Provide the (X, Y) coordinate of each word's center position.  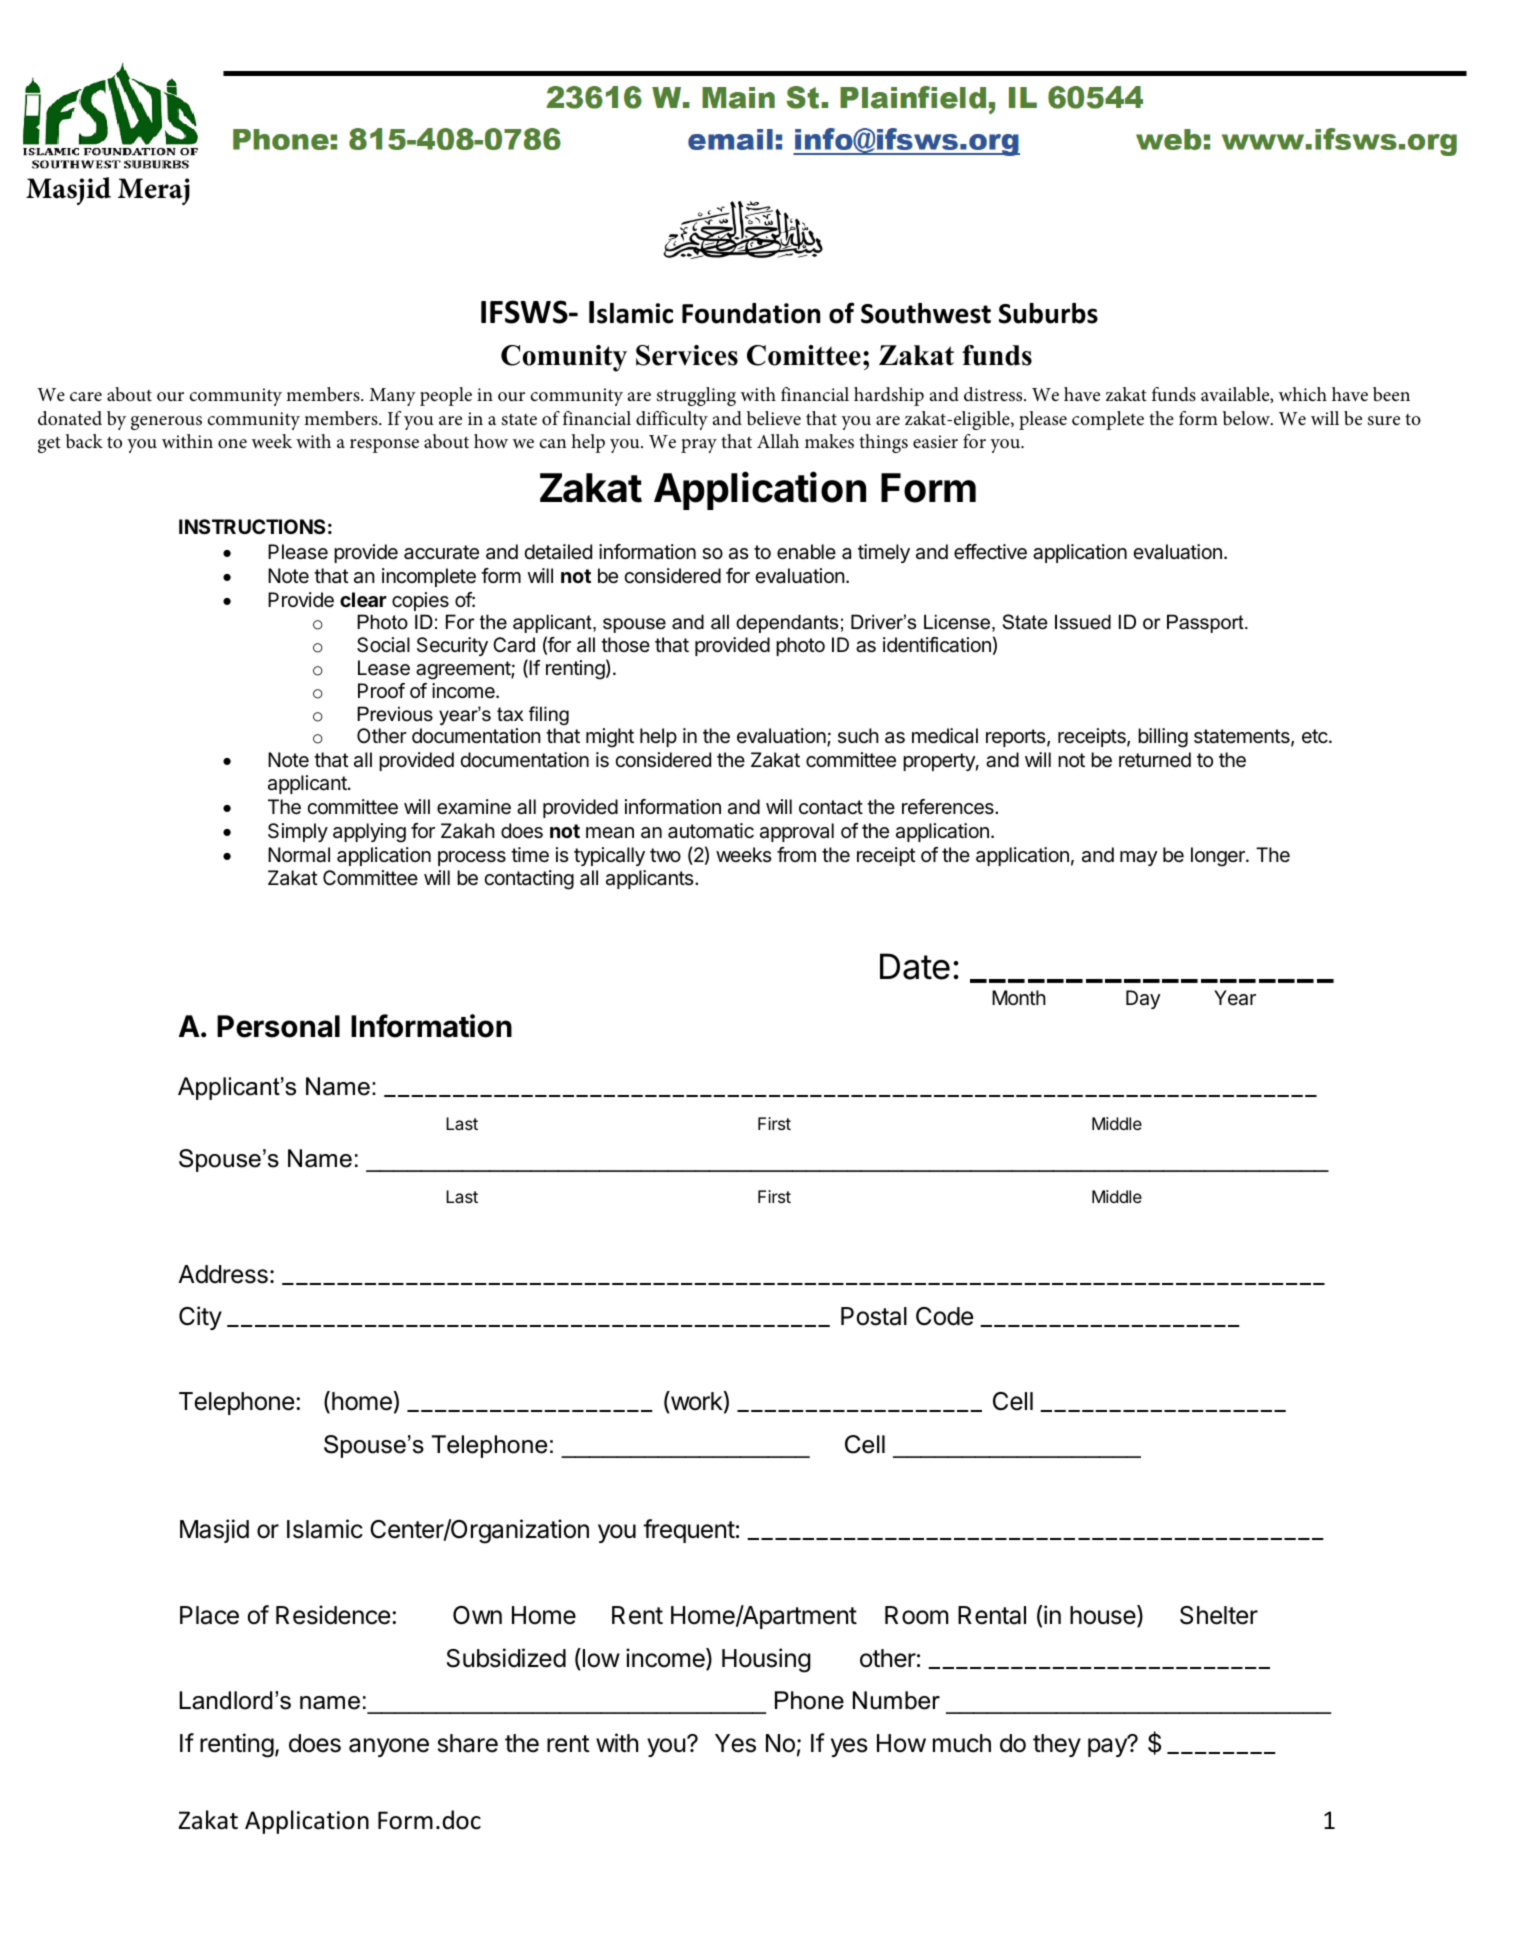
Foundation (751, 313)
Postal (874, 1316)
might (610, 738)
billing (1163, 738)
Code (944, 1316)
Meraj (154, 191)
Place (209, 1615)
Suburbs (1048, 313)
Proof (381, 690)
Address (223, 1274)
